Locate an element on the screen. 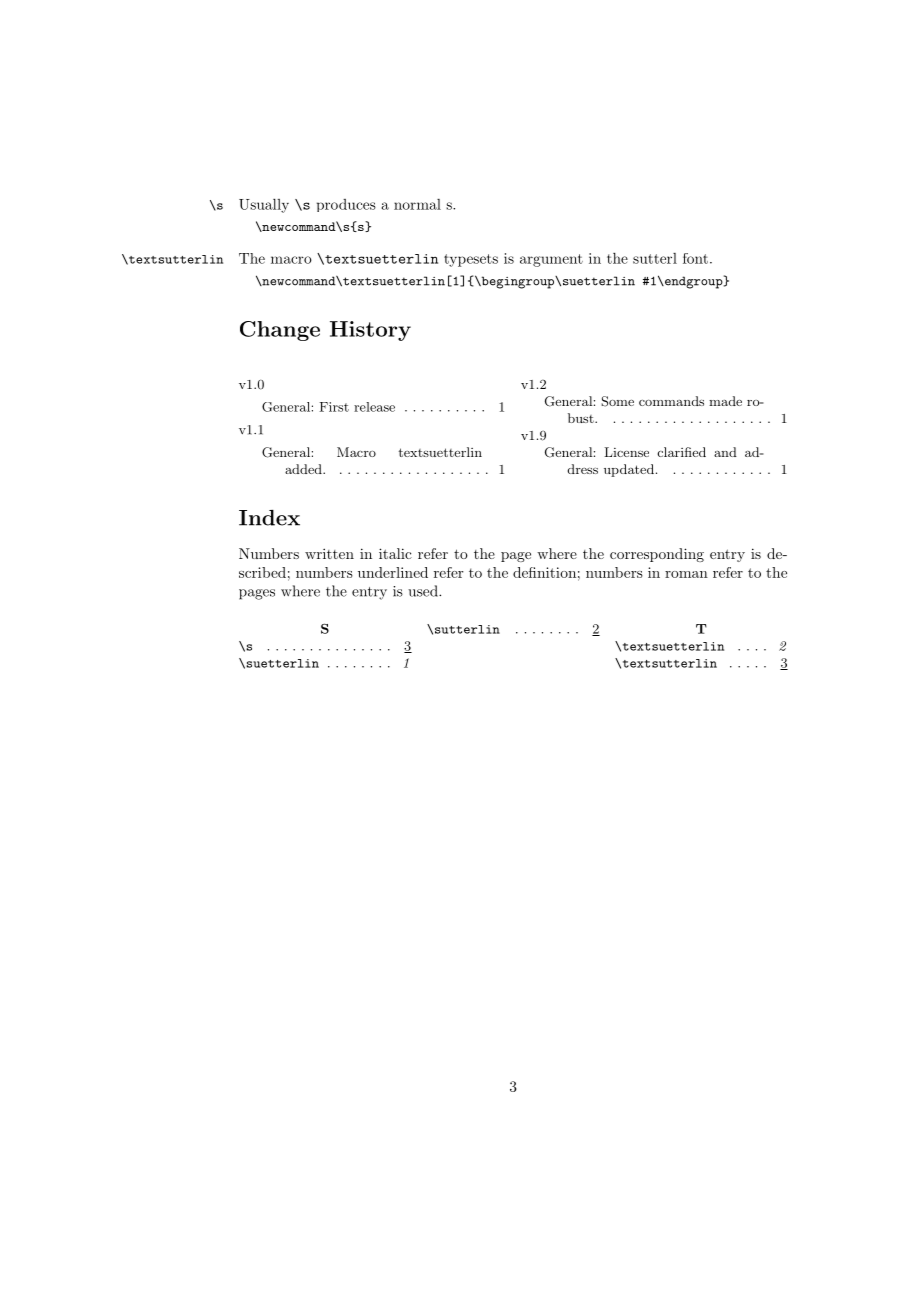 This screenshot has height=1308, width=924. Some is located at coordinates (617, 401).
